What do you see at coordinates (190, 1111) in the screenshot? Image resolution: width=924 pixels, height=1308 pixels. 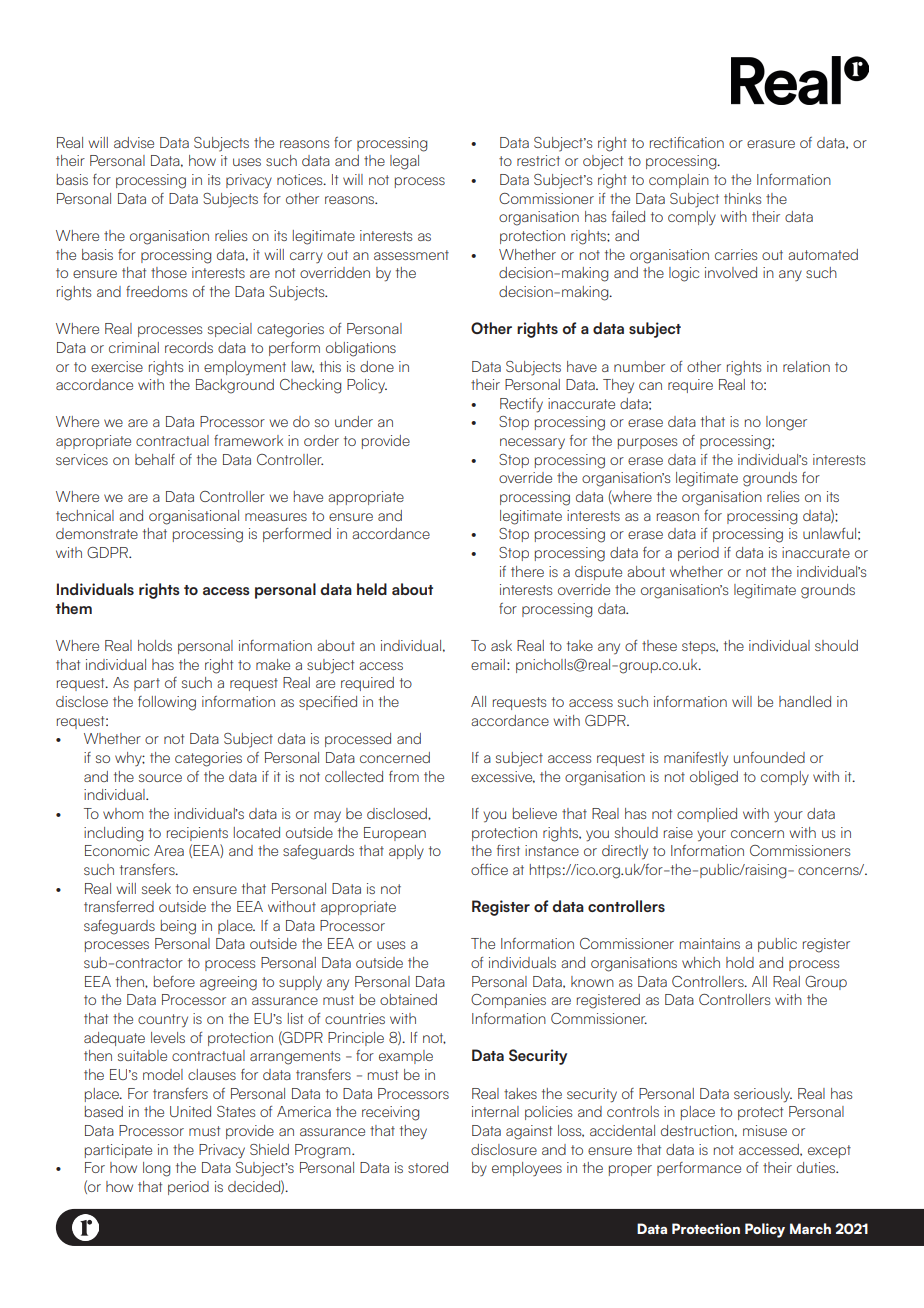 I see `United` at bounding box center [190, 1111].
